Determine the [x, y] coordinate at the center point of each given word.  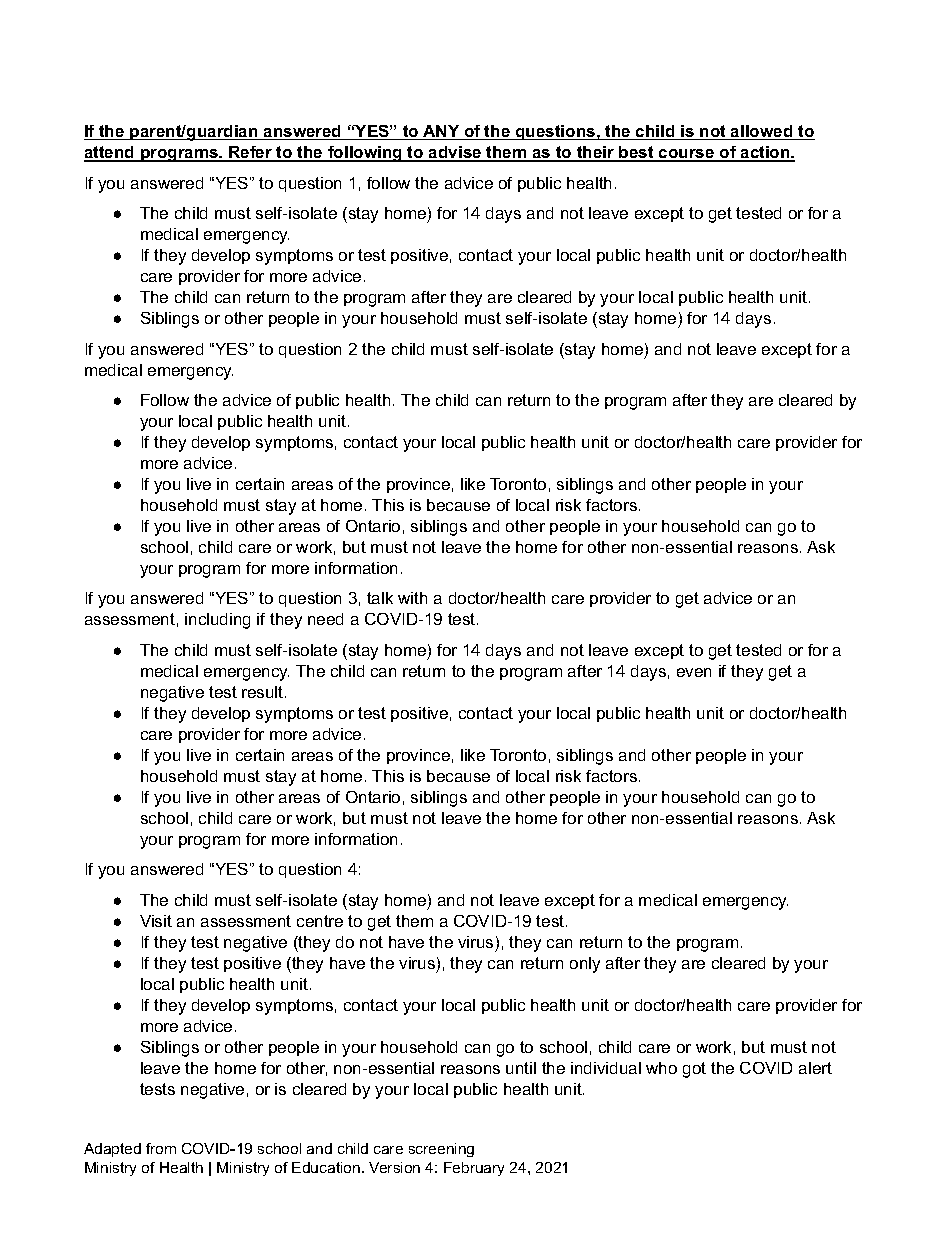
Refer [251, 154]
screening [441, 1150]
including [217, 621]
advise [455, 154]
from [161, 1148]
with [412, 598]
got [694, 1070]
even [694, 672]
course [687, 155]
